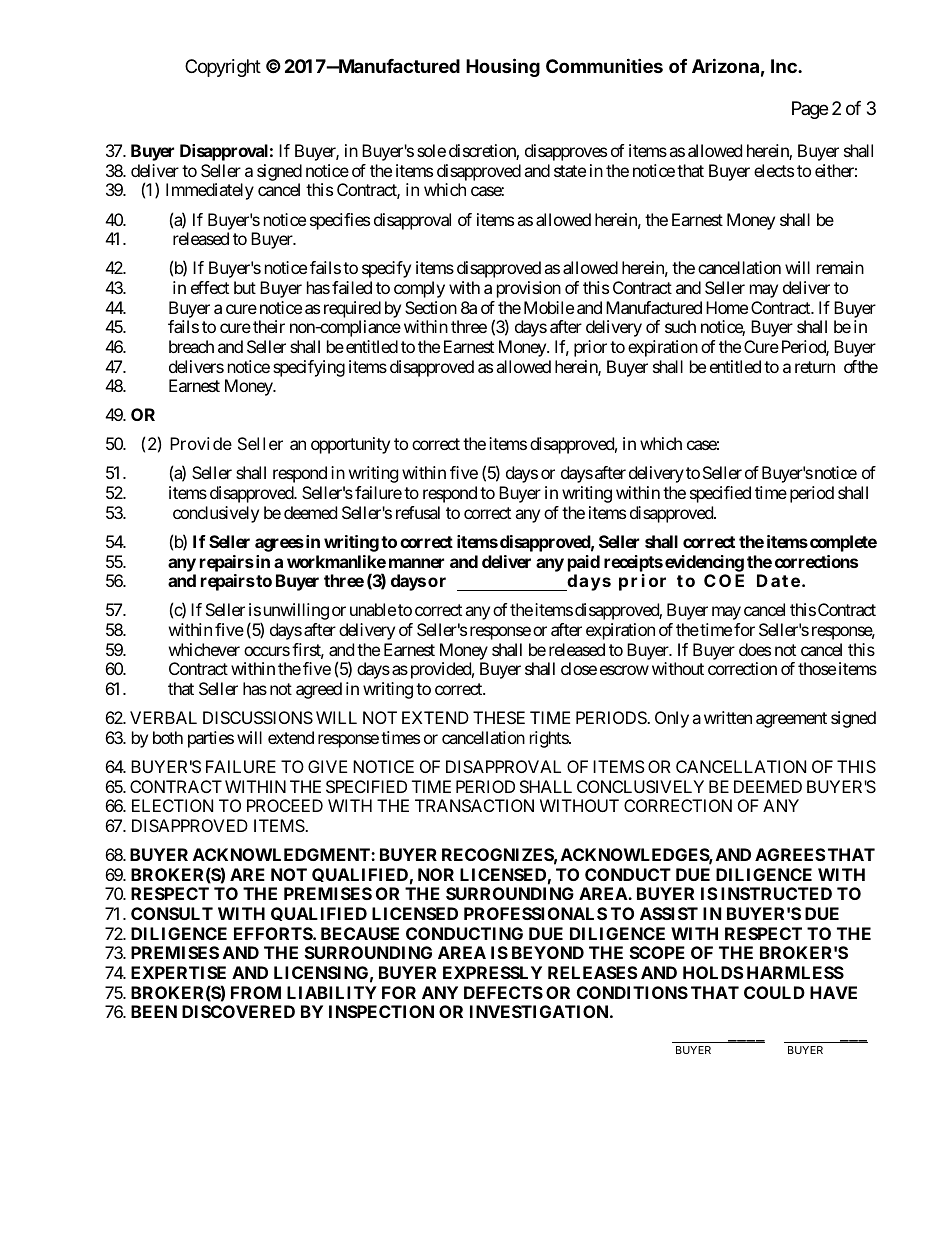 This document has width=952, height=1233. Describe the element at coordinates (499, 717) in the document. I see `THESE` at that location.
